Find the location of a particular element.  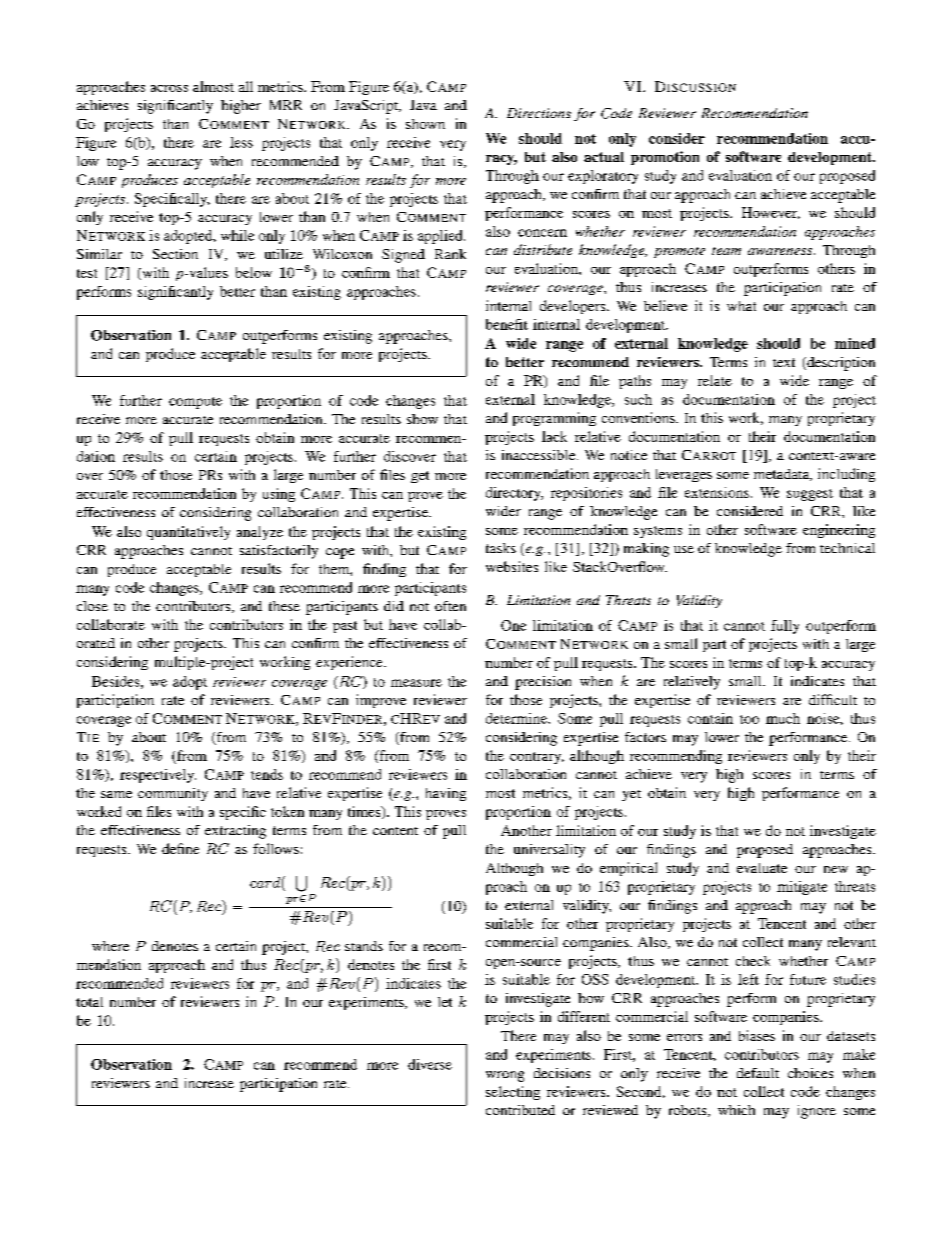

metadata is located at coordinates (783, 475).
